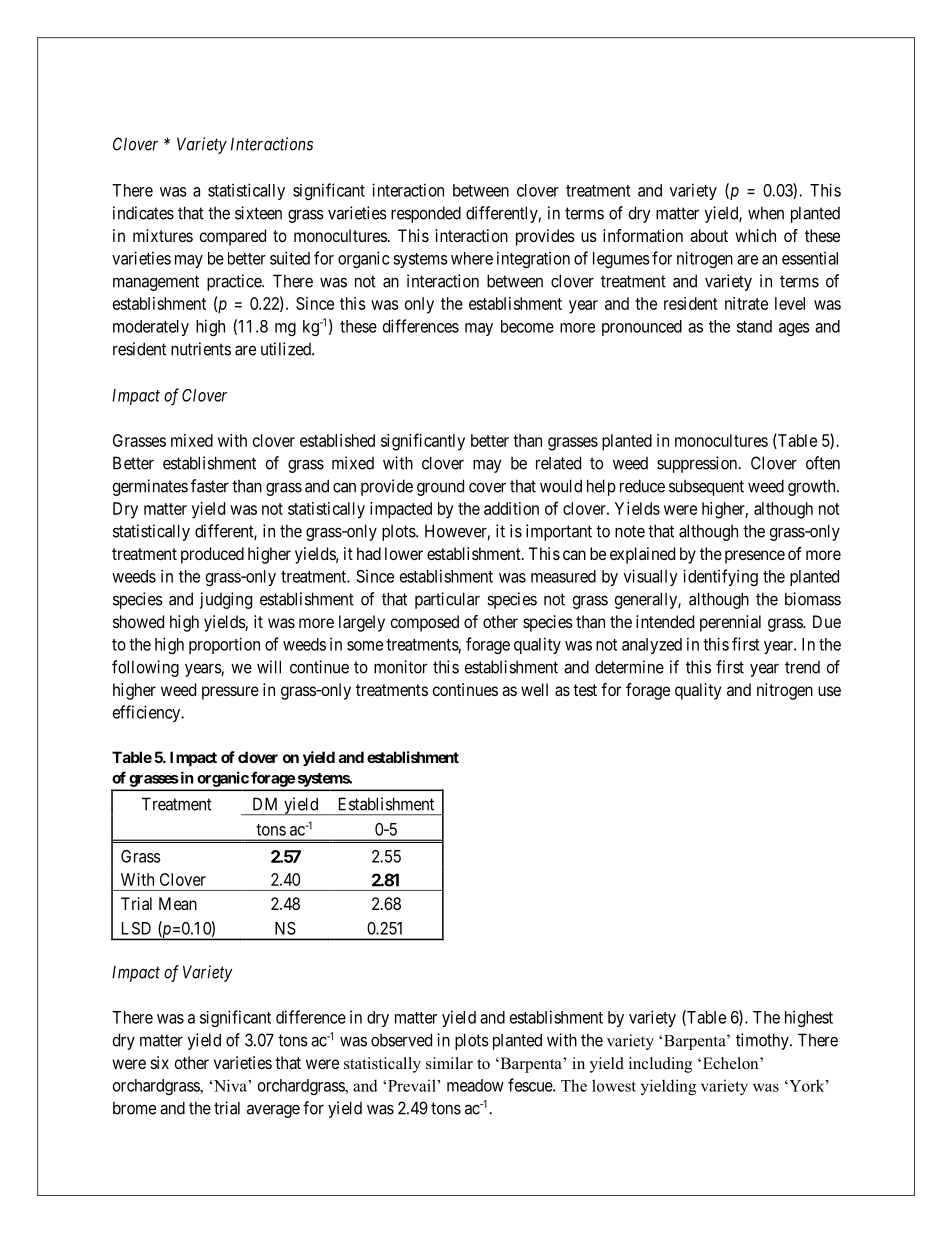  Describe the element at coordinates (273, 1111) in the image. I see `average` at that location.
